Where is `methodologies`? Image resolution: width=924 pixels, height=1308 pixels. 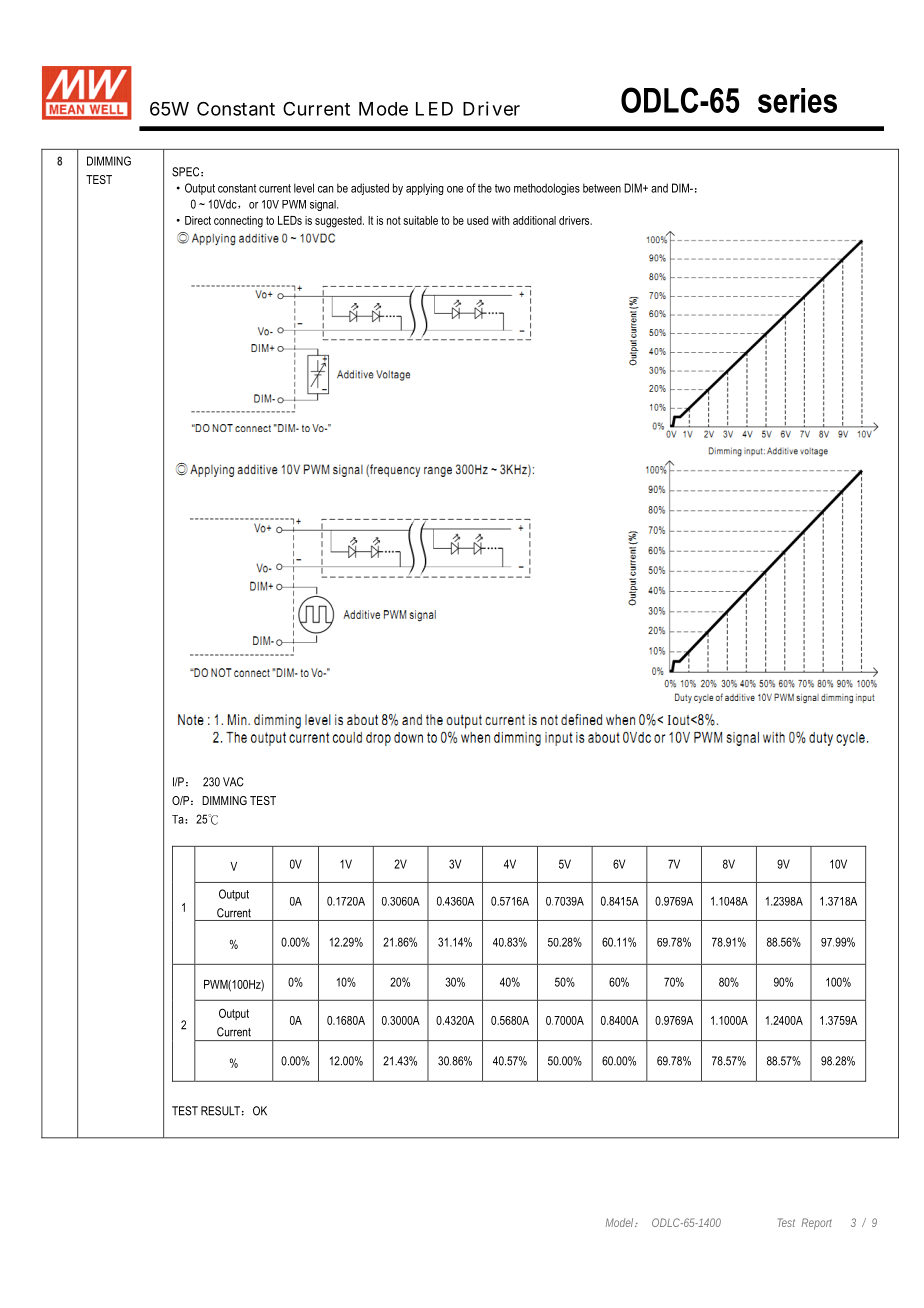
methodologies is located at coordinates (547, 189).
